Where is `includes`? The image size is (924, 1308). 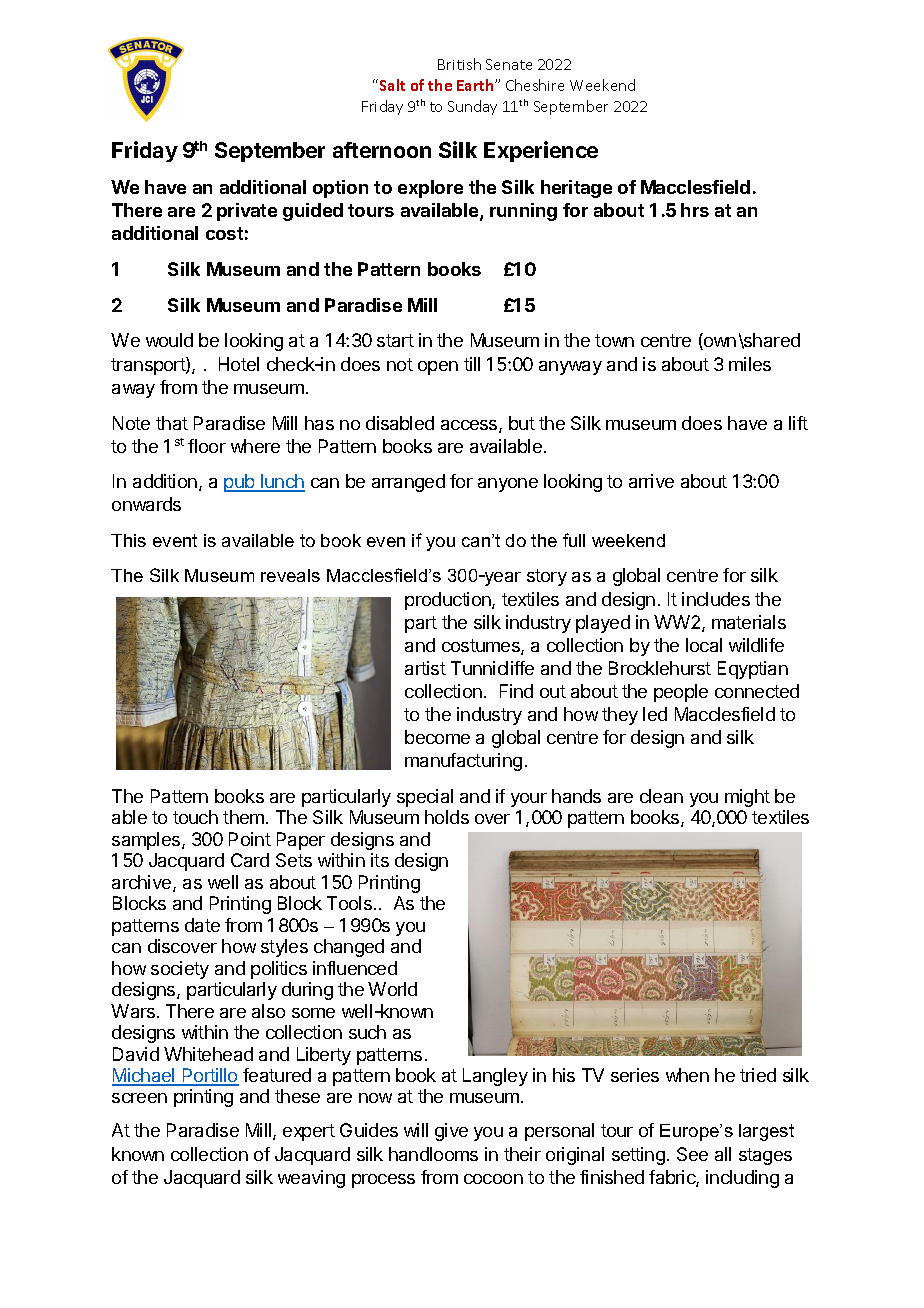
includes is located at coordinates (716, 599).
